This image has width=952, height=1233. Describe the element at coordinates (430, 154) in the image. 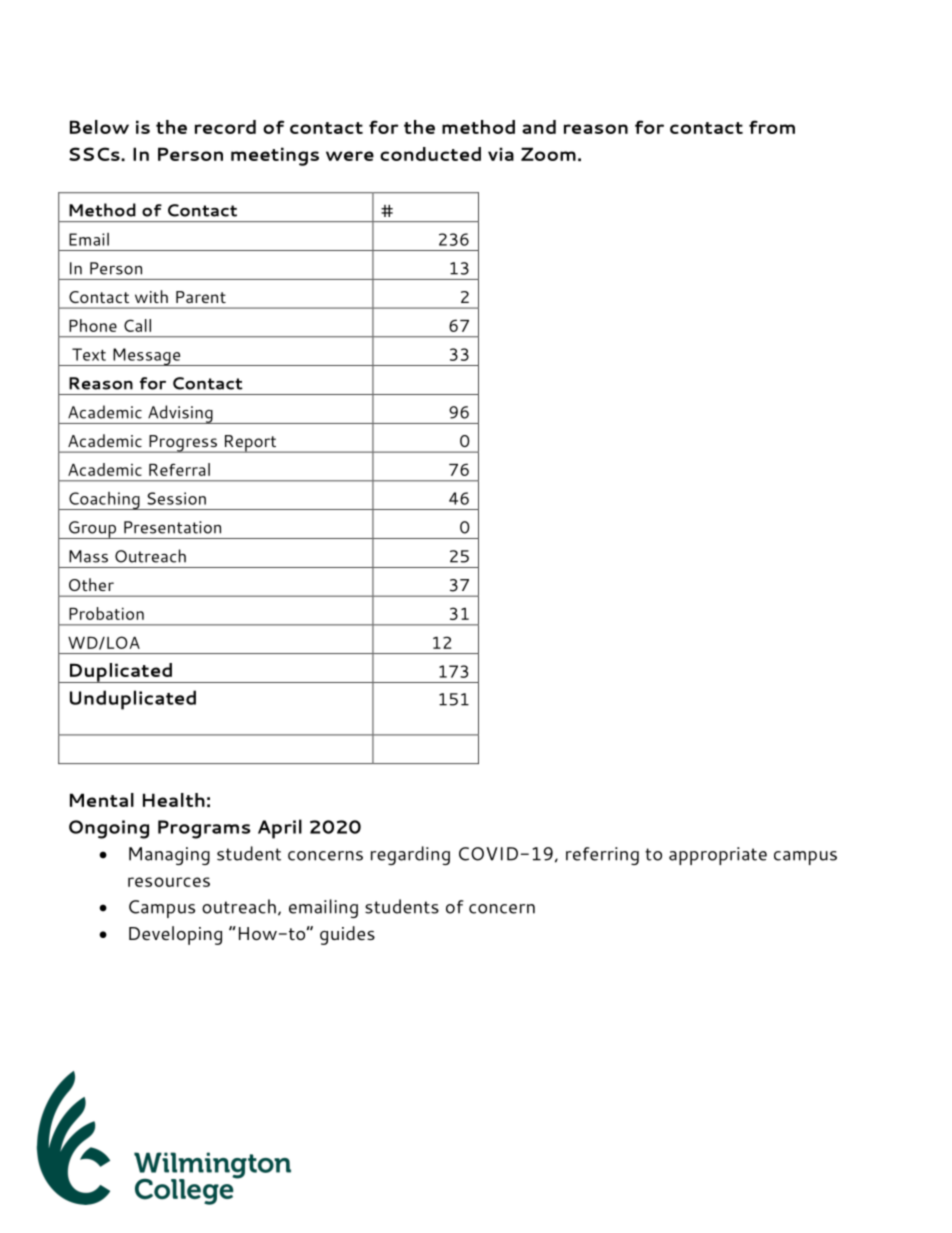

I see `conducted` at that location.
